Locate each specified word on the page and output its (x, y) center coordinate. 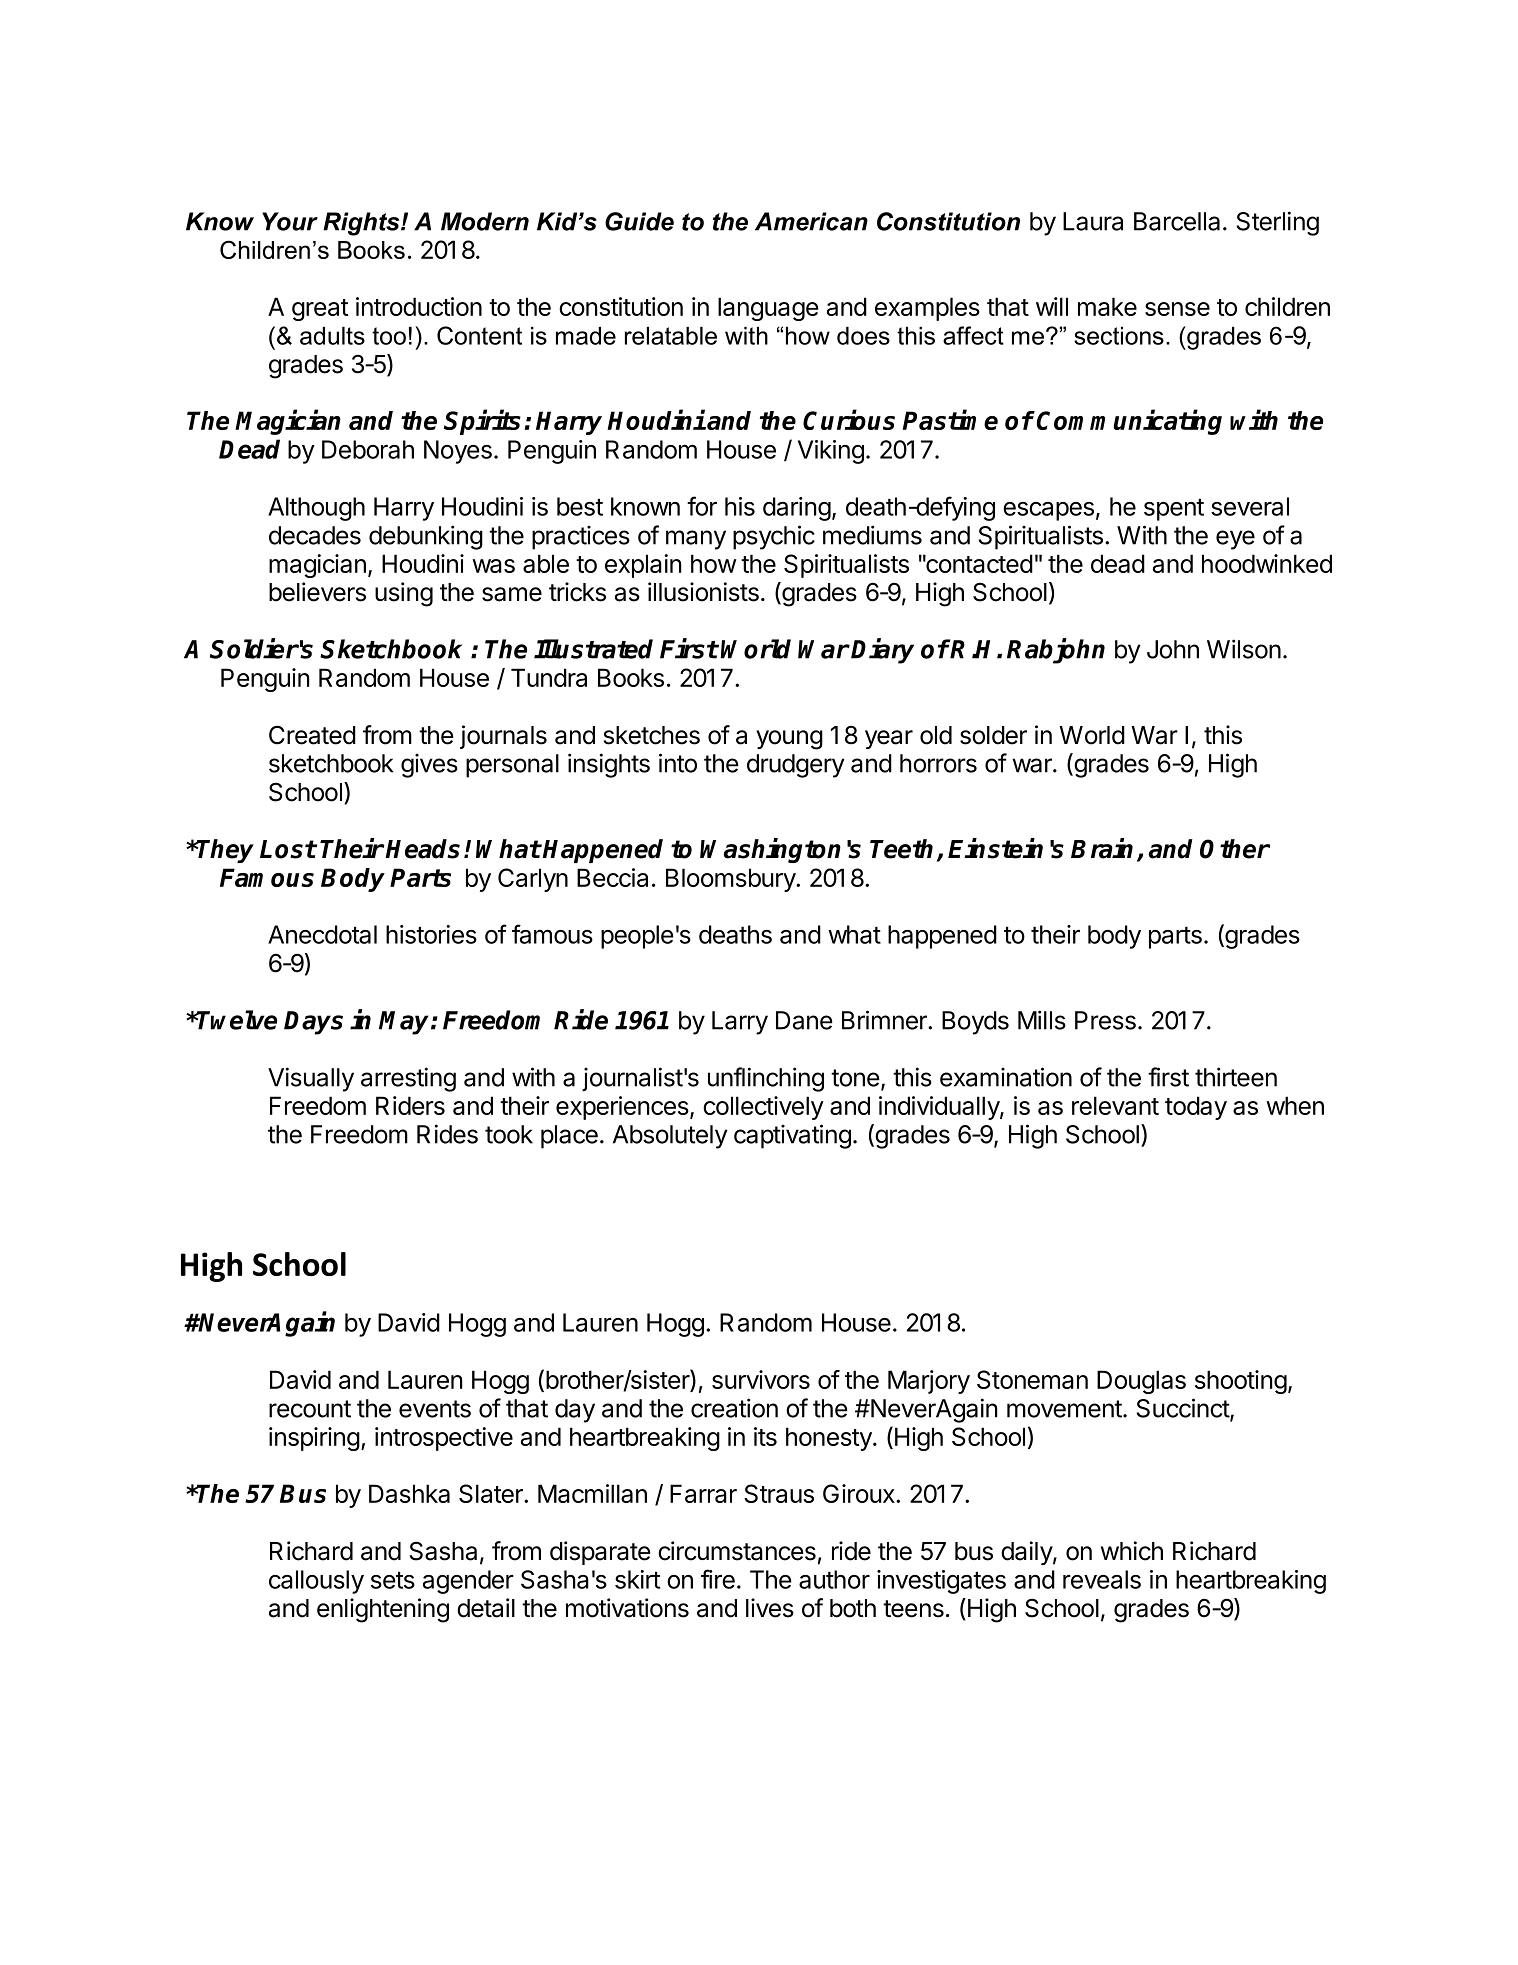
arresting (408, 1079)
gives (429, 766)
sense (1177, 309)
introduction (419, 306)
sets (393, 1580)
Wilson (1244, 649)
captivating (792, 1136)
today (1196, 1108)
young (789, 740)
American (811, 221)
